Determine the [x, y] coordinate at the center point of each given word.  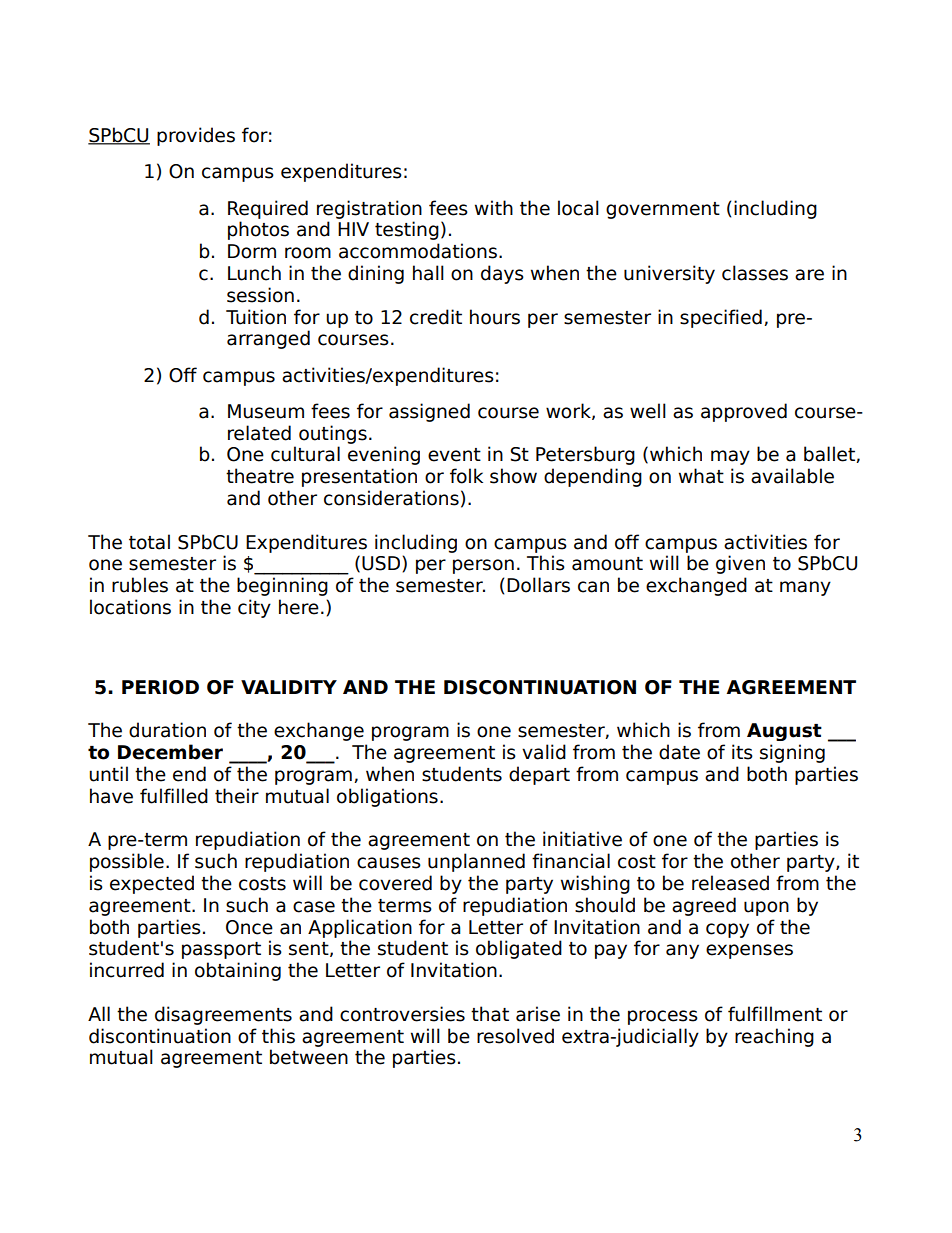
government [663, 210]
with [494, 207]
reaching [774, 1037]
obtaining [238, 971]
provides [196, 136]
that [490, 1014]
